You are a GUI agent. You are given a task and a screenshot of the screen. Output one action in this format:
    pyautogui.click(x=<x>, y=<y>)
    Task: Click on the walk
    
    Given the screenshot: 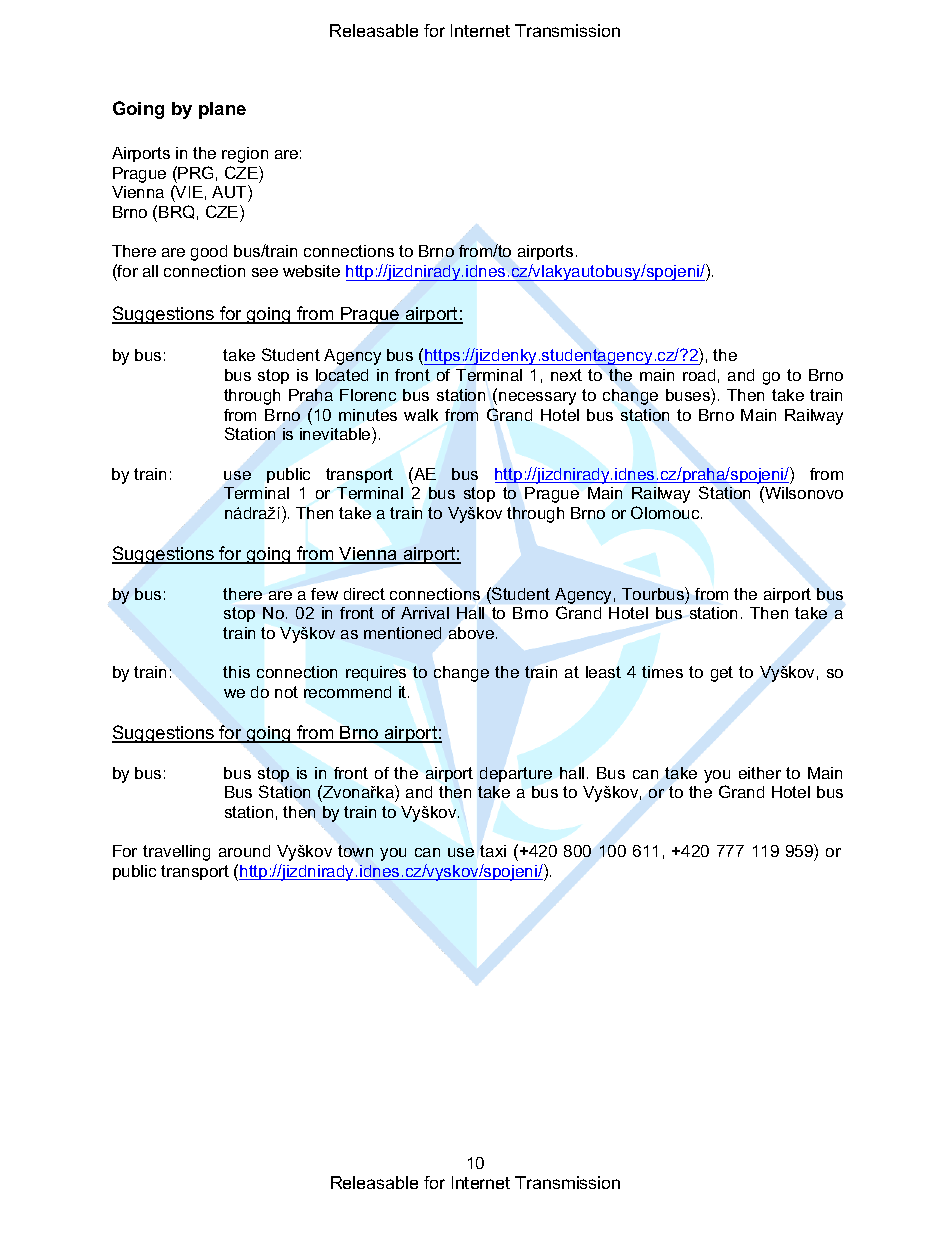 What is the action you would take?
    pyautogui.click(x=421, y=415)
